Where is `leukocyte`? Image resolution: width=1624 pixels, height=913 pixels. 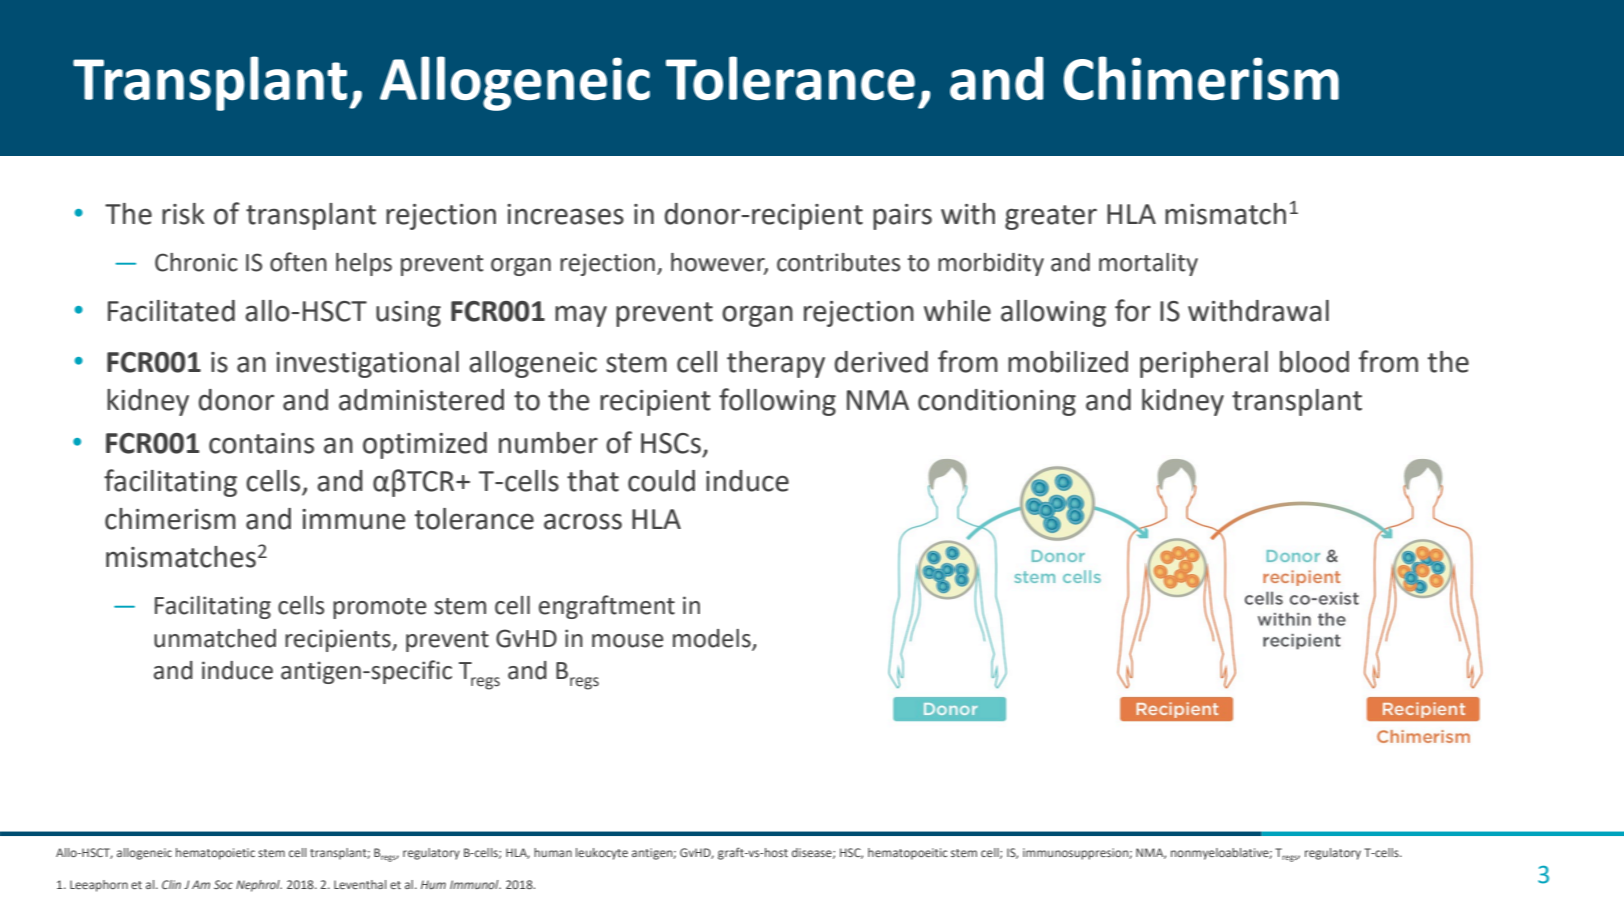
leukocyte is located at coordinates (602, 854).
